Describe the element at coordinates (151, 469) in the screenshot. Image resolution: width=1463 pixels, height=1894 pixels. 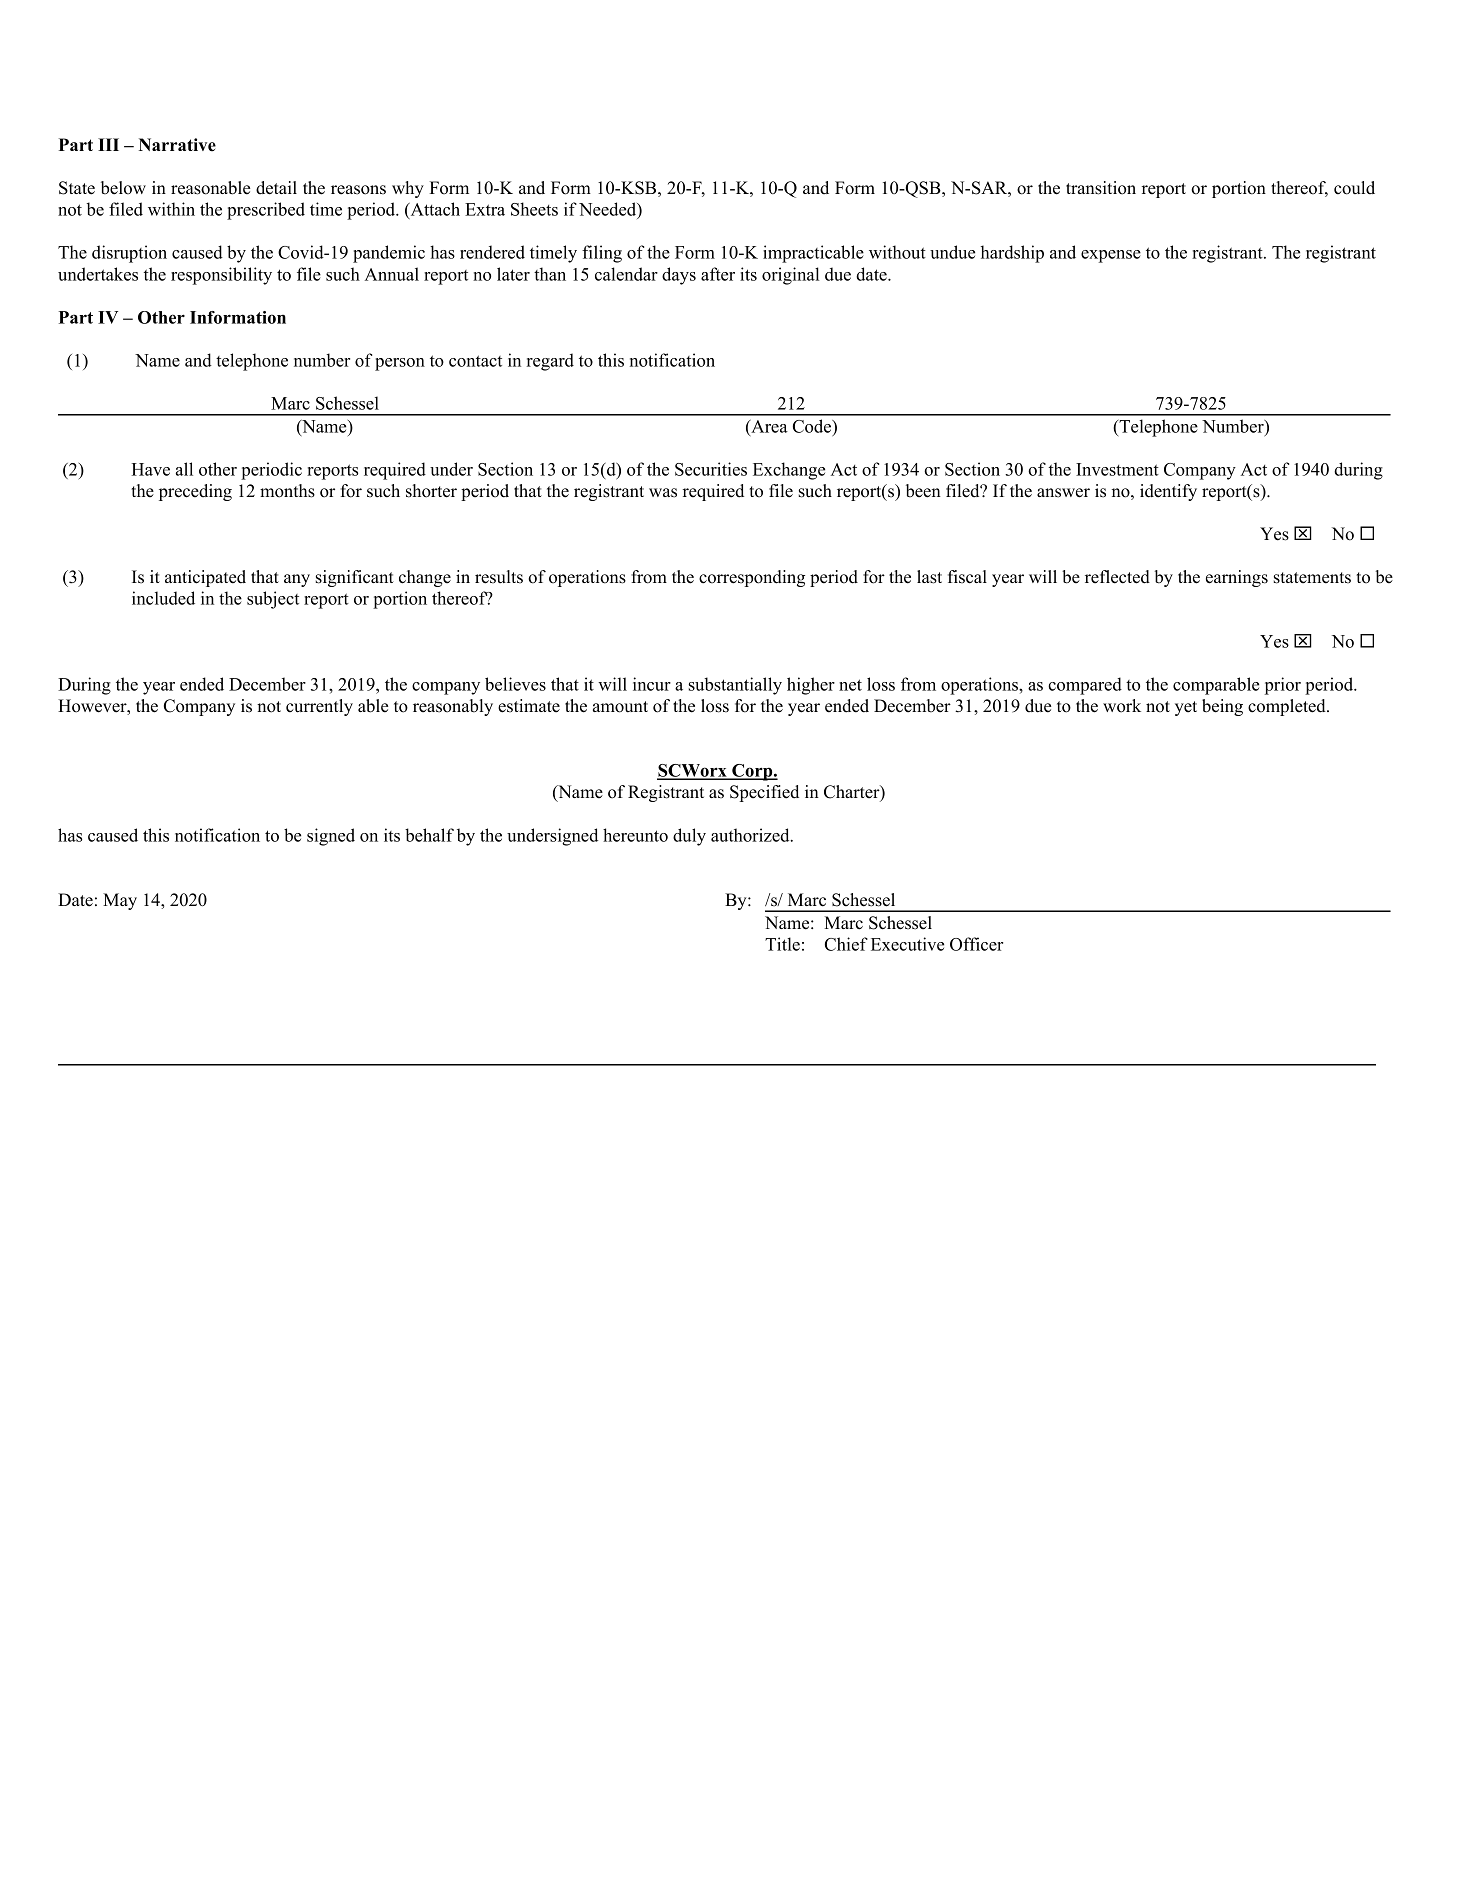
I see `Have` at that location.
